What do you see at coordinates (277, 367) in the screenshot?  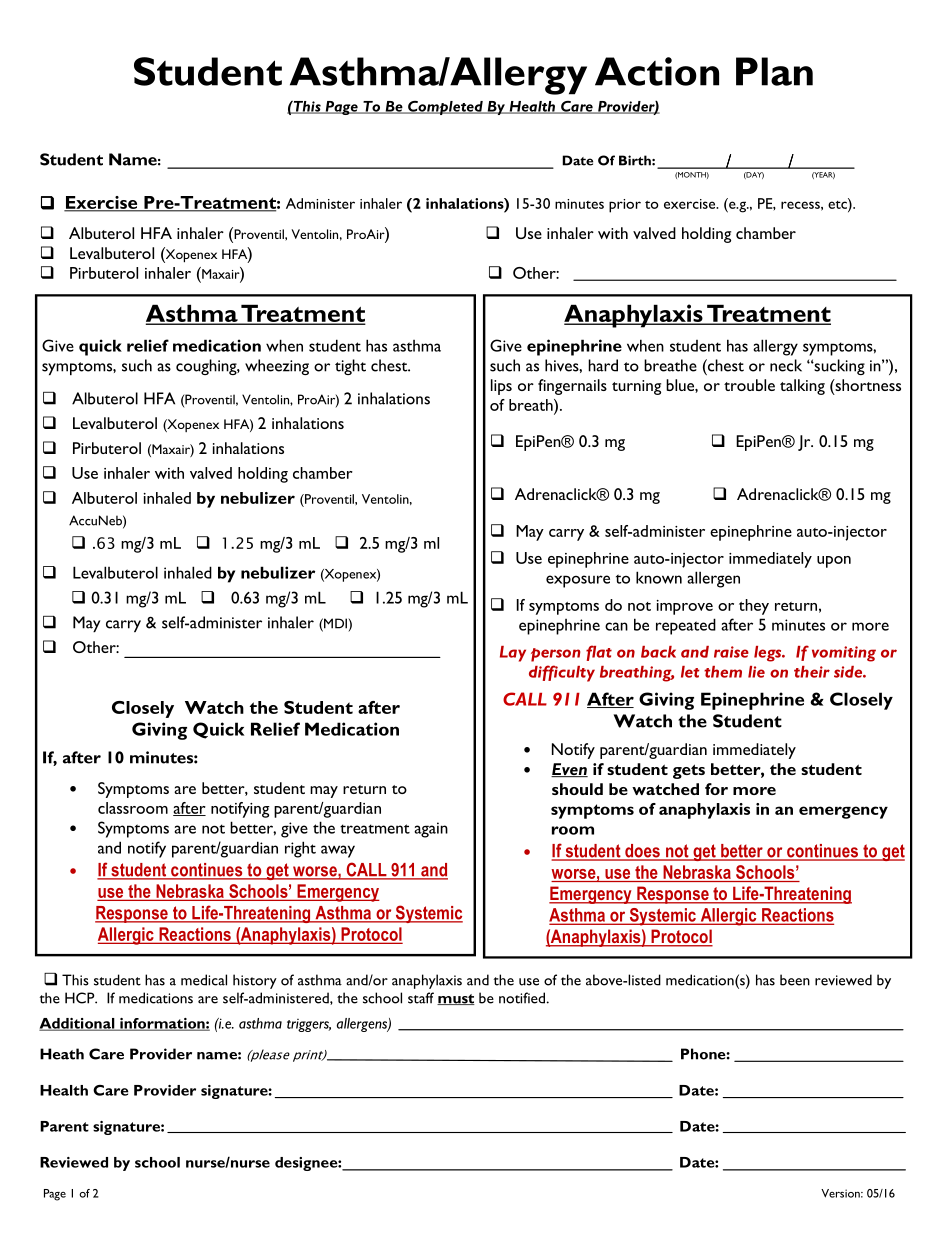 I see `wheezing` at bounding box center [277, 367].
